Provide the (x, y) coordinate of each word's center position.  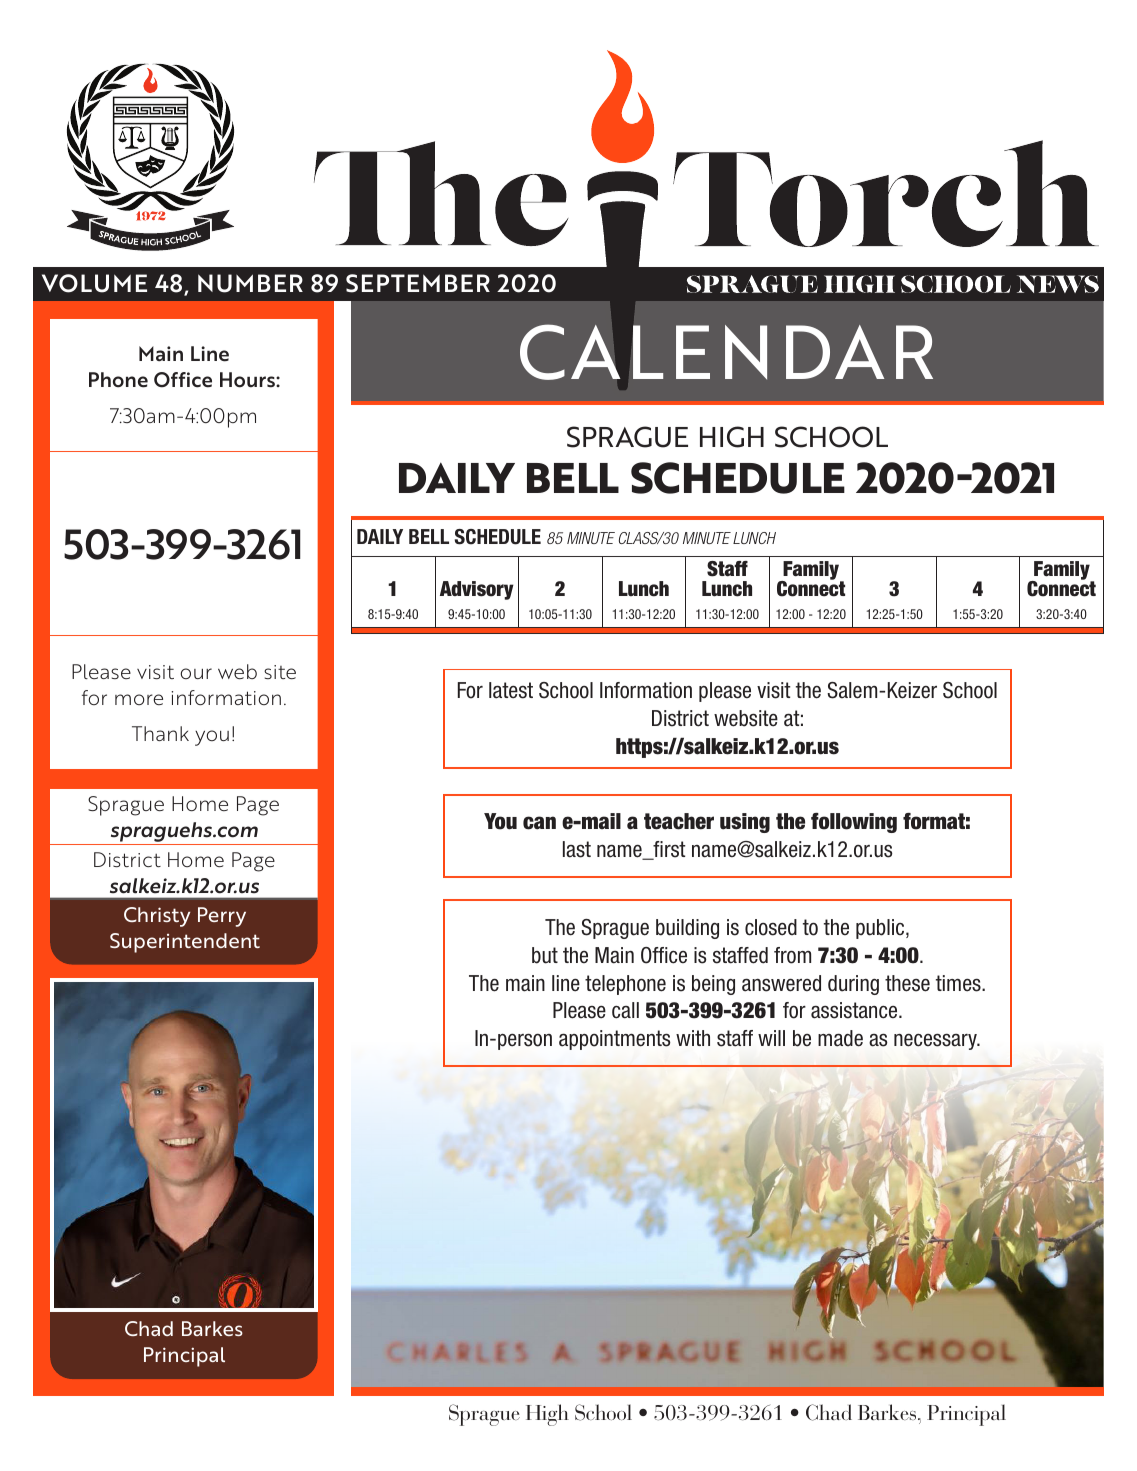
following (854, 823)
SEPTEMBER (418, 283)
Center (264, 451)
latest (511, 690)
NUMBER (250, 283)
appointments (615, 1040)
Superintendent (185, 943)
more (139, 699)
